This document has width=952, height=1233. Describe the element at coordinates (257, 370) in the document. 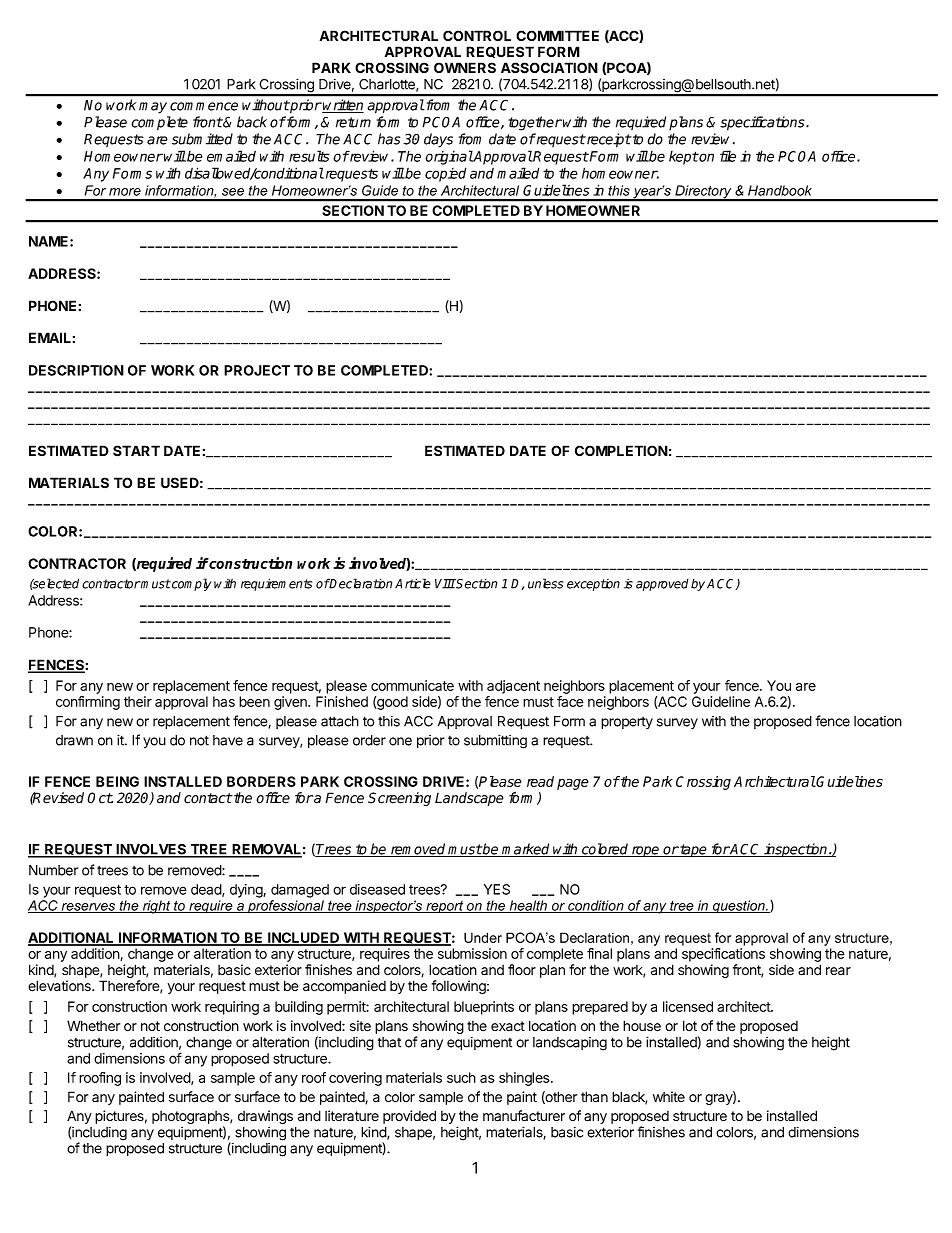

I see `PROJECT` at that location.
